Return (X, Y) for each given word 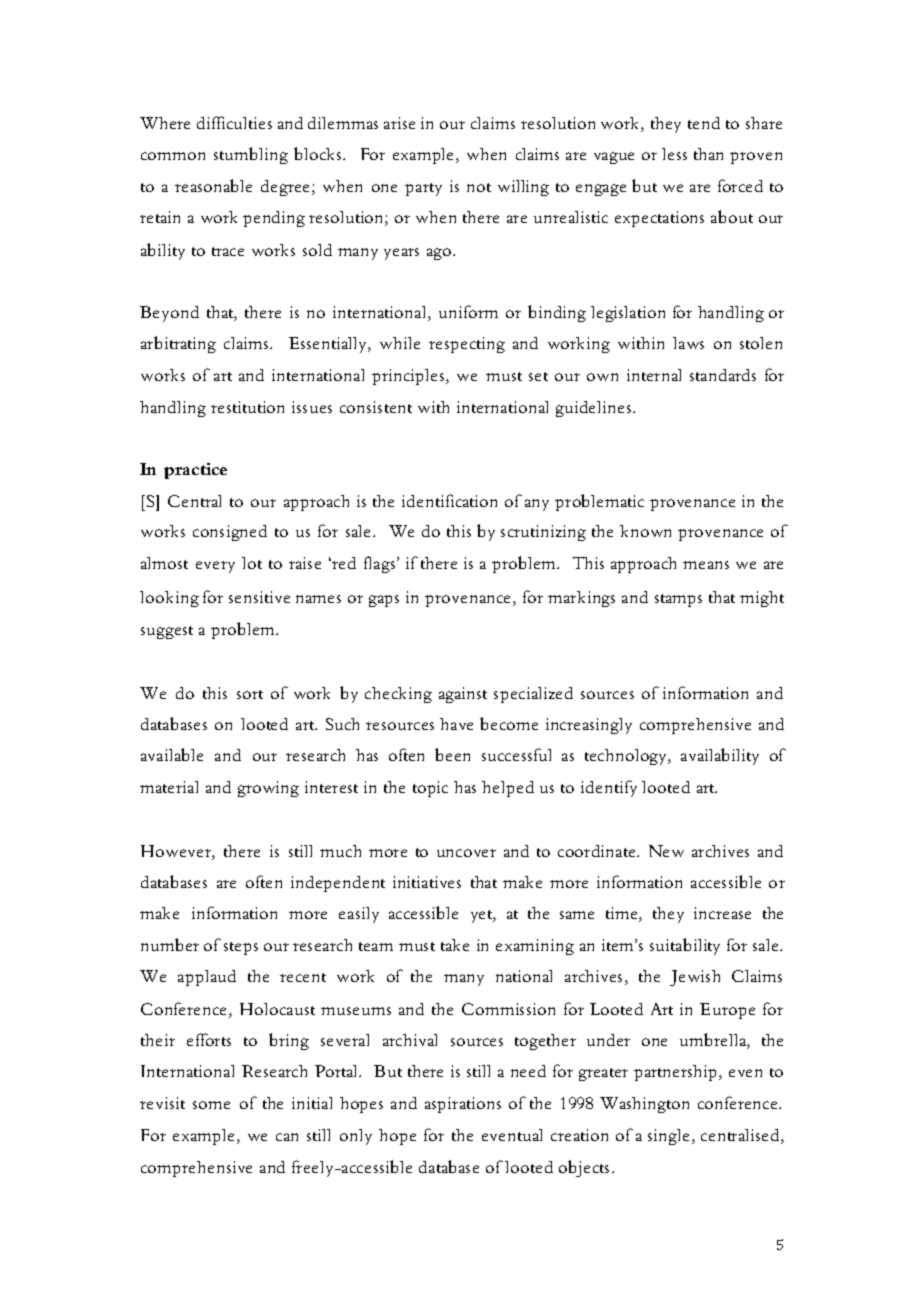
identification (449, 500)
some (211, 1105)
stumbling (251, 155)
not (479, 187)
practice (195, 471)
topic (430, 789)
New (666, 851)
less (674, 154)
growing (268, 789)
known (645, 531)
